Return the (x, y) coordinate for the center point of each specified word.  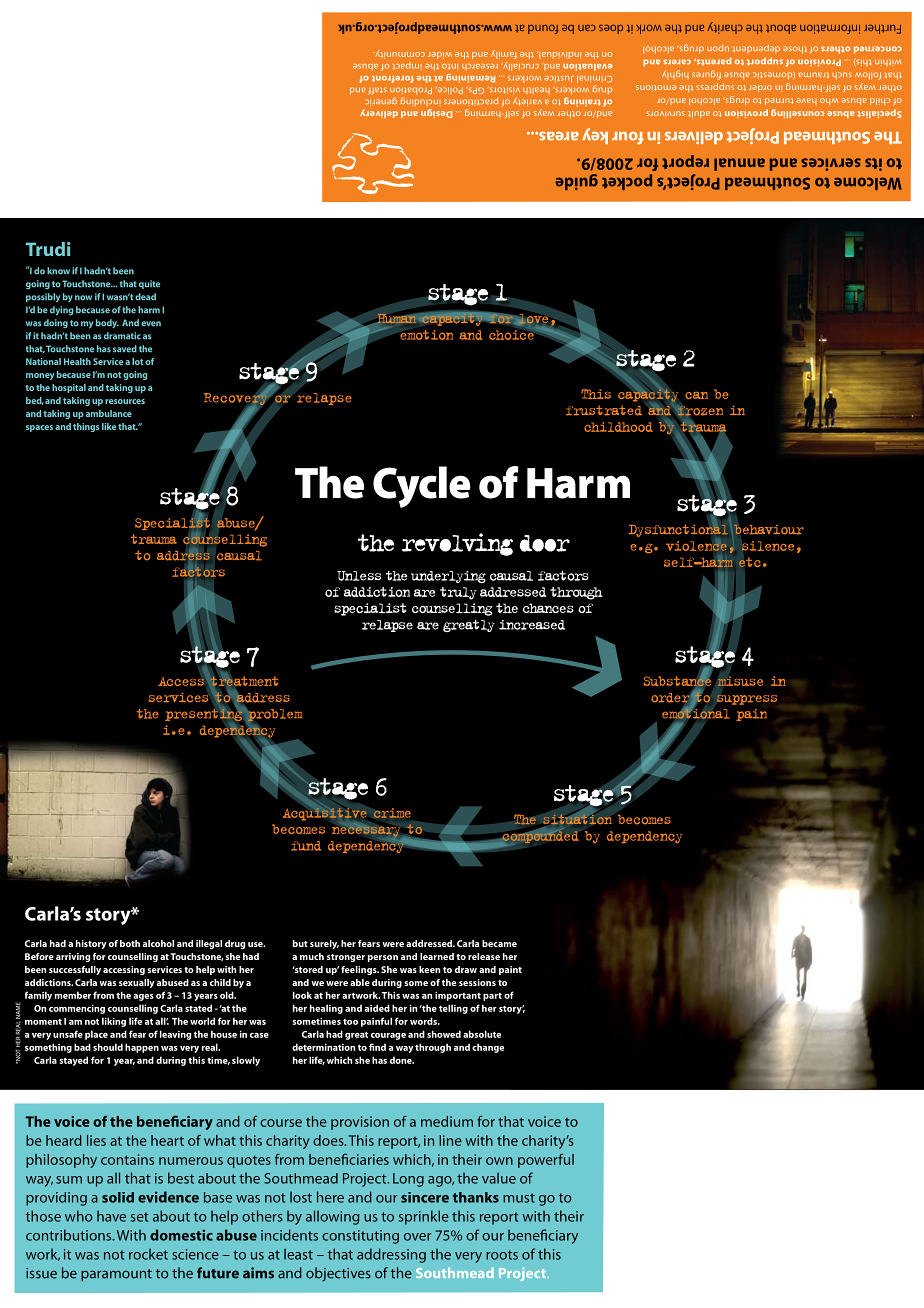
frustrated (604, 410)
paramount (116, 1275)
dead (145, 297)
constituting (360, 1237)
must (519, 1198)
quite (149, 284)
